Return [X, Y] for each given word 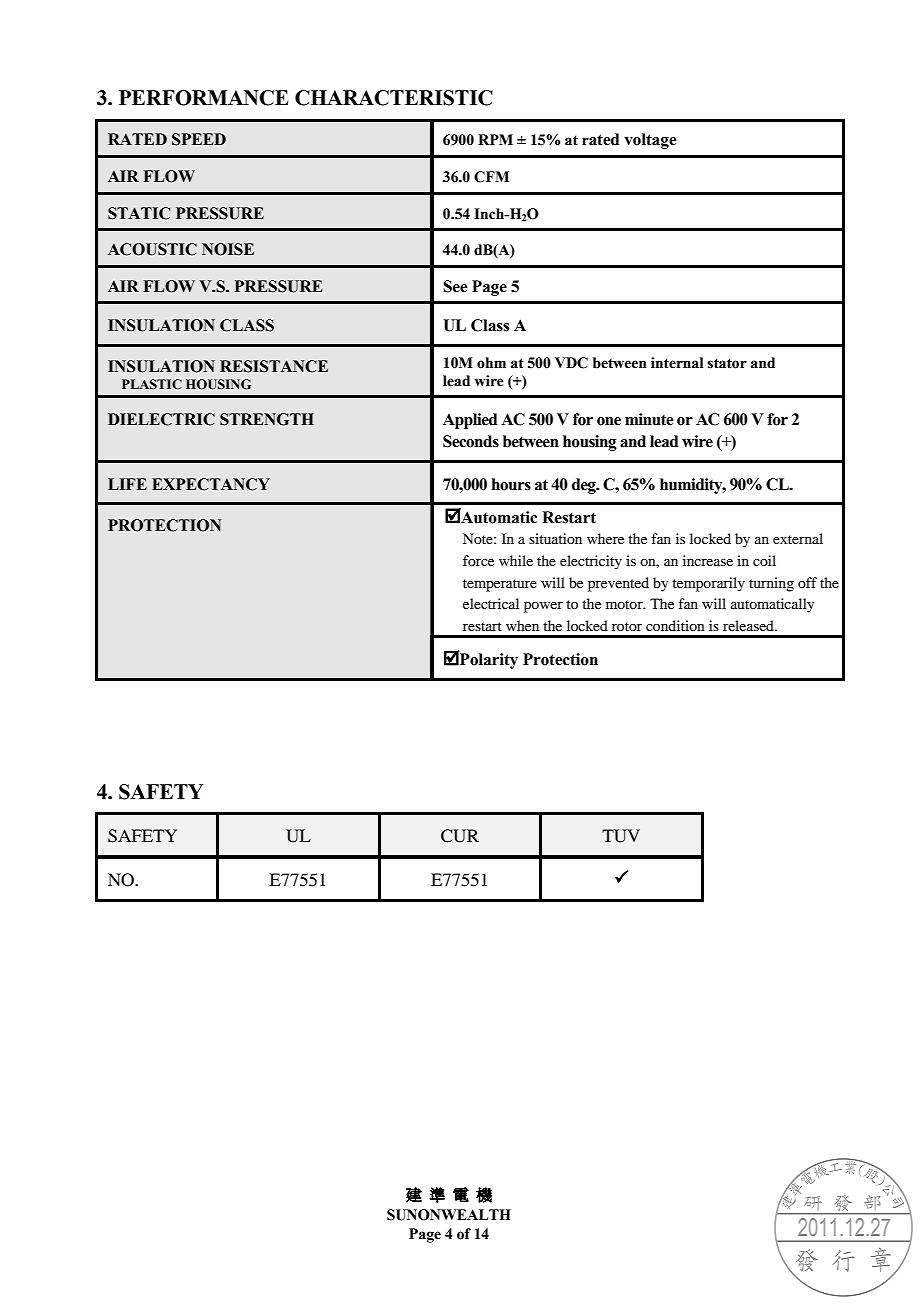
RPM [495, 139]
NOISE [228, 249]
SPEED [199, 139]
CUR [460, 836]
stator [727, 363]
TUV [621, 836]
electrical [491, 603]
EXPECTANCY [211, 484]
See [455, 286]
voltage [650, 141]
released [749, 625]
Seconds [471, 441]
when [522, 625]
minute [649, 419]
